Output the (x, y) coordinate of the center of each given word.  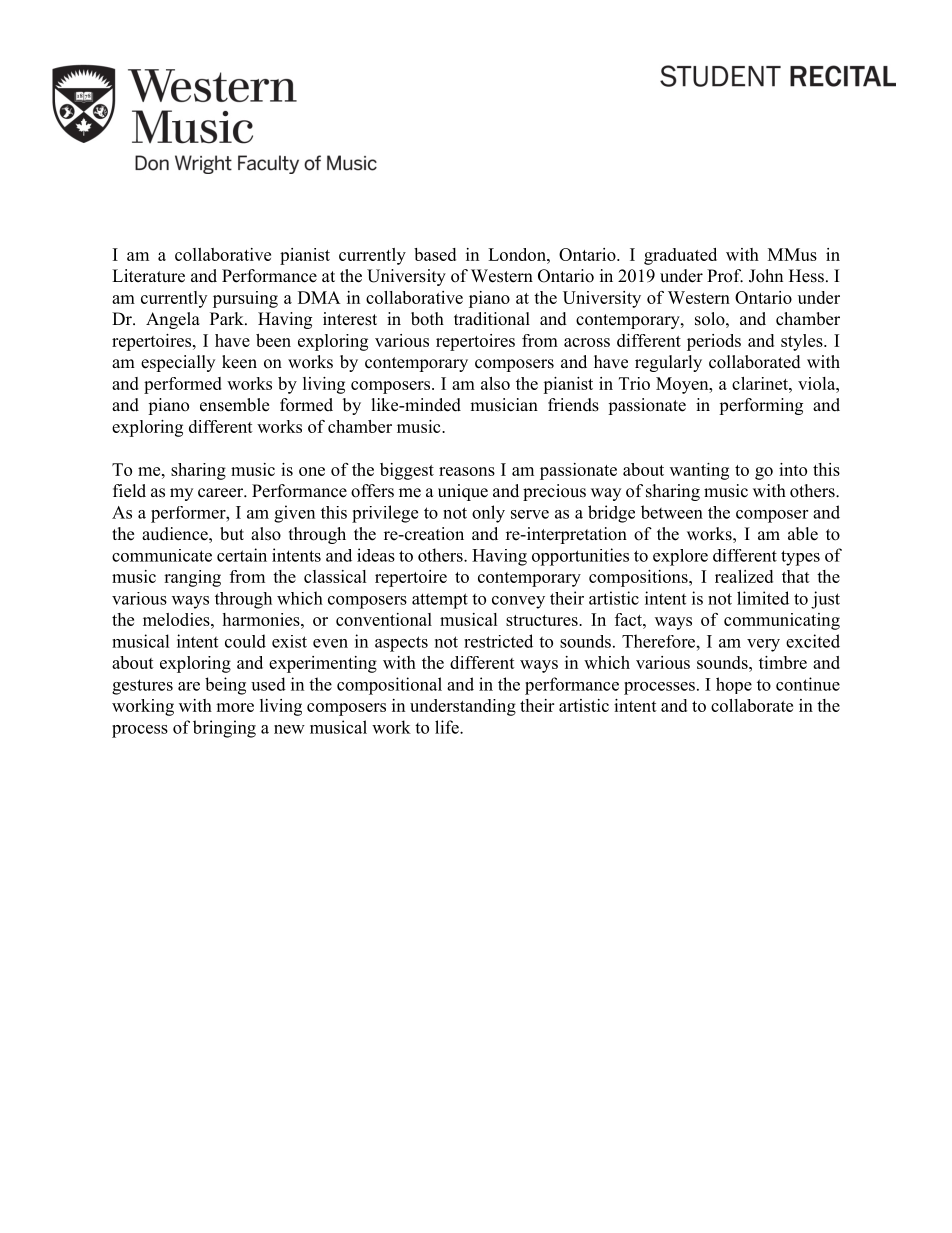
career (222, 493)
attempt (440, 601)
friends (573, 405)
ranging (192, 578)
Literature (148, 276)
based (435, 254)
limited (763, 598)
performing (761, 406)
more (235, 707)
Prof (725, 276)
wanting (699, 471)
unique (463, 492)
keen (239, 362)
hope (734, 685)
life (448, 727)
